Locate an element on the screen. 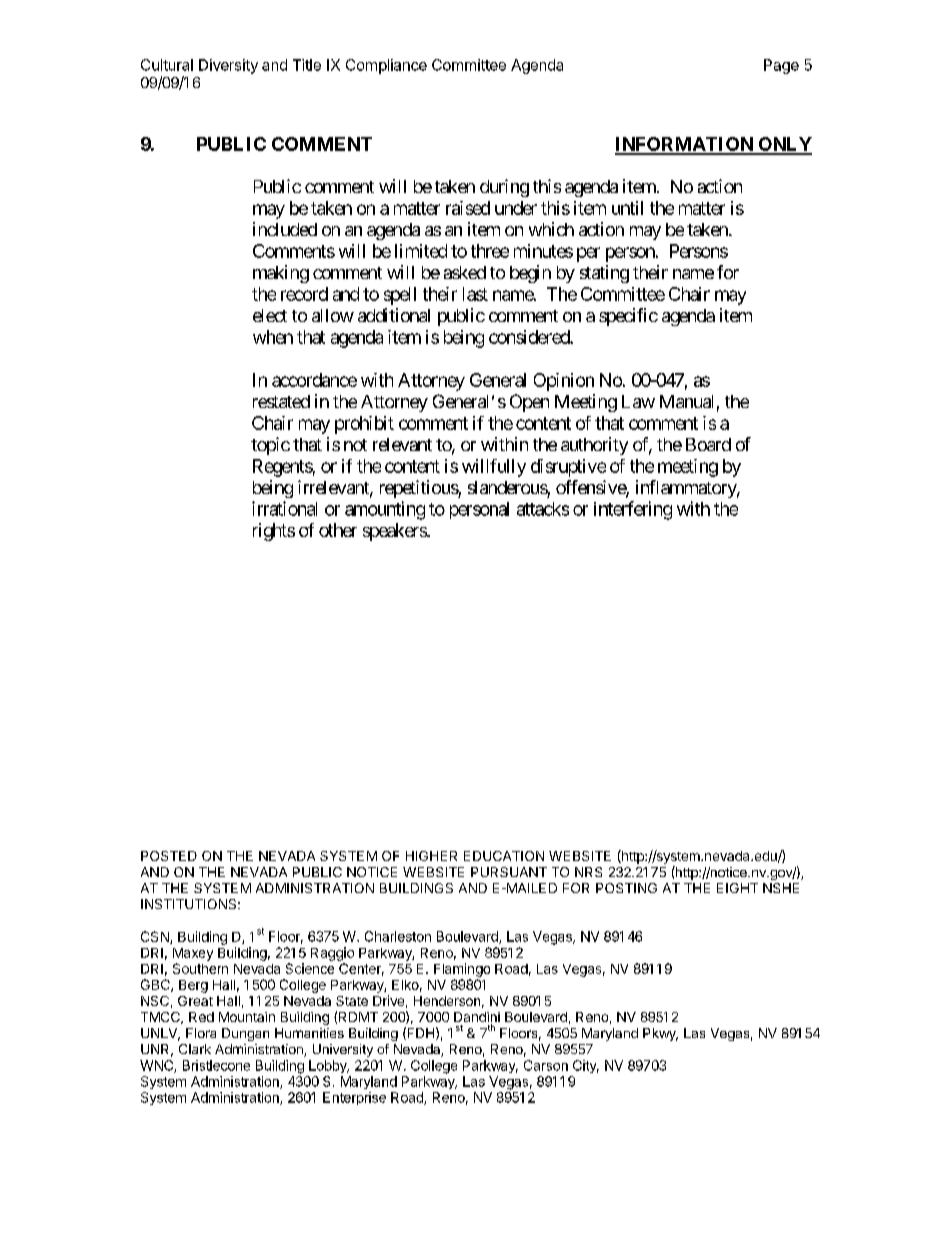 This screenshot has height=1233, width=952. irrational is located at coordinates (284, 508).
